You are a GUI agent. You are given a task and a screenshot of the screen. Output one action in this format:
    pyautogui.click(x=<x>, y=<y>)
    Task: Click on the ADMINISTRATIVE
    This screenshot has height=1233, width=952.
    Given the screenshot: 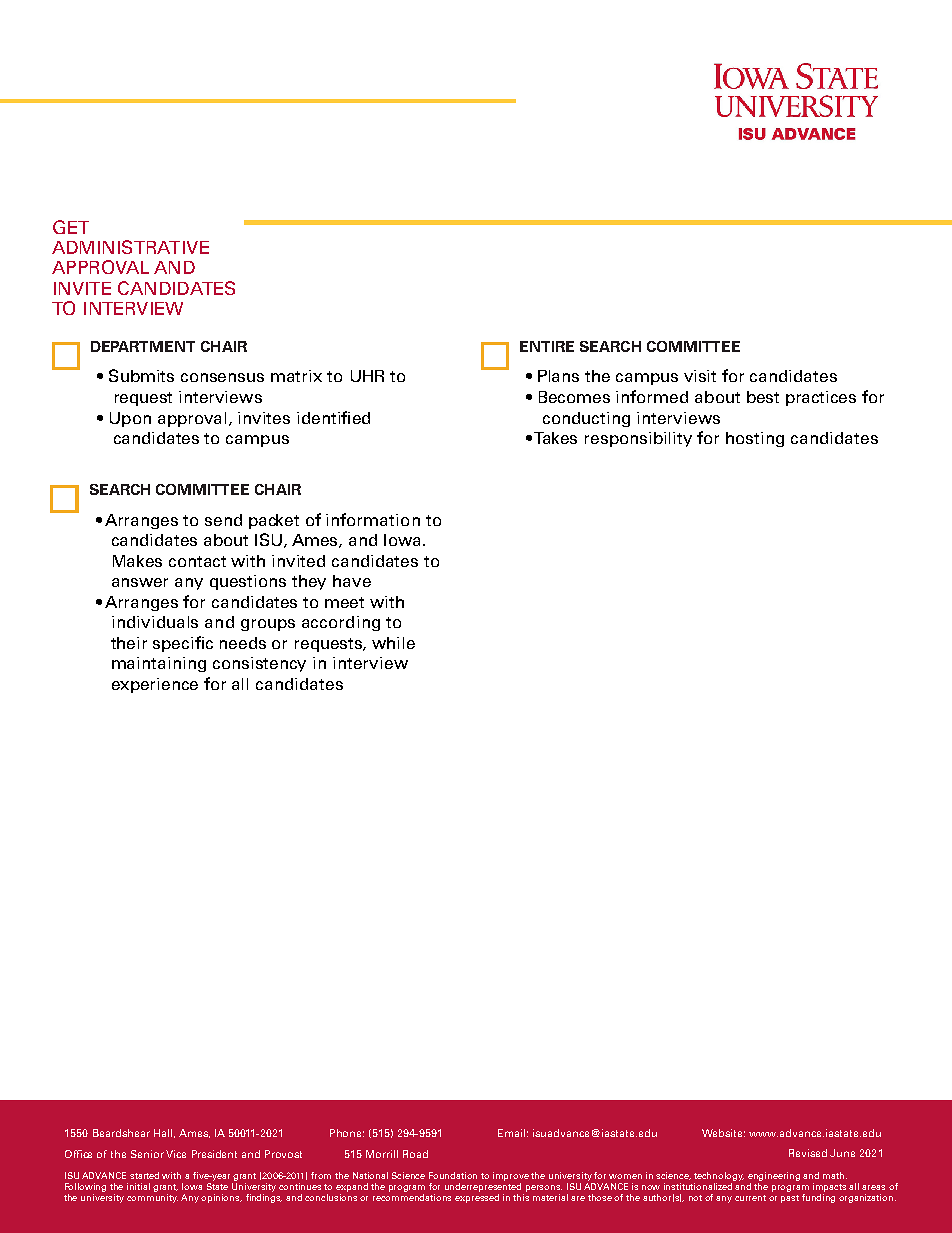 What is the action you would take?
    pyautogui.click(x=130, y=247)
